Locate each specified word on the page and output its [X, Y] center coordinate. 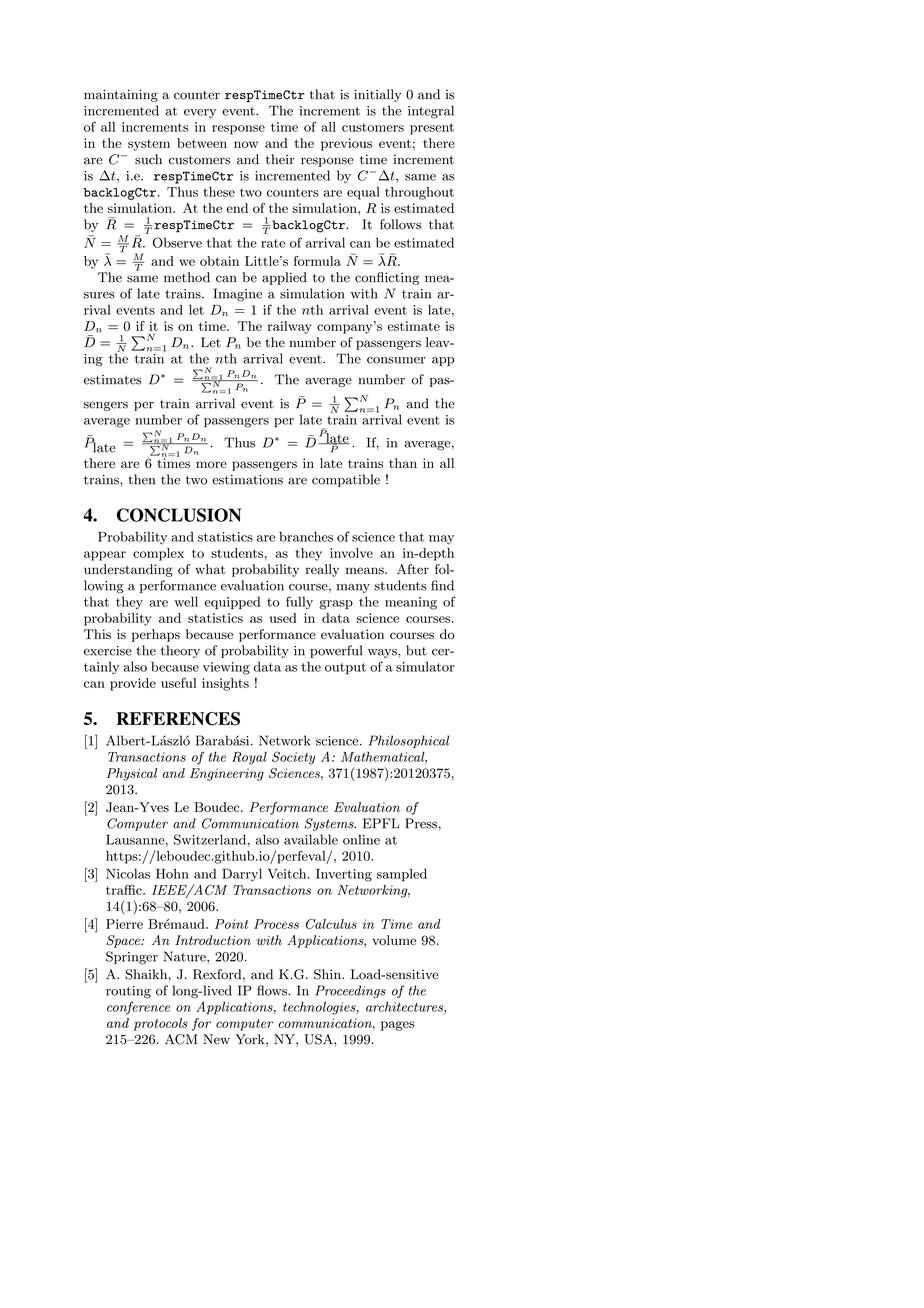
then [141, 479]
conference [138, 1008]
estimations [247, 480]
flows [273, 990]
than [403, 463]
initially [378, 95]
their [280, 159]
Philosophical [409, 741]
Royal [249, 758]
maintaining [121, 95]
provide [133, 684]
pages [397, 1026]
